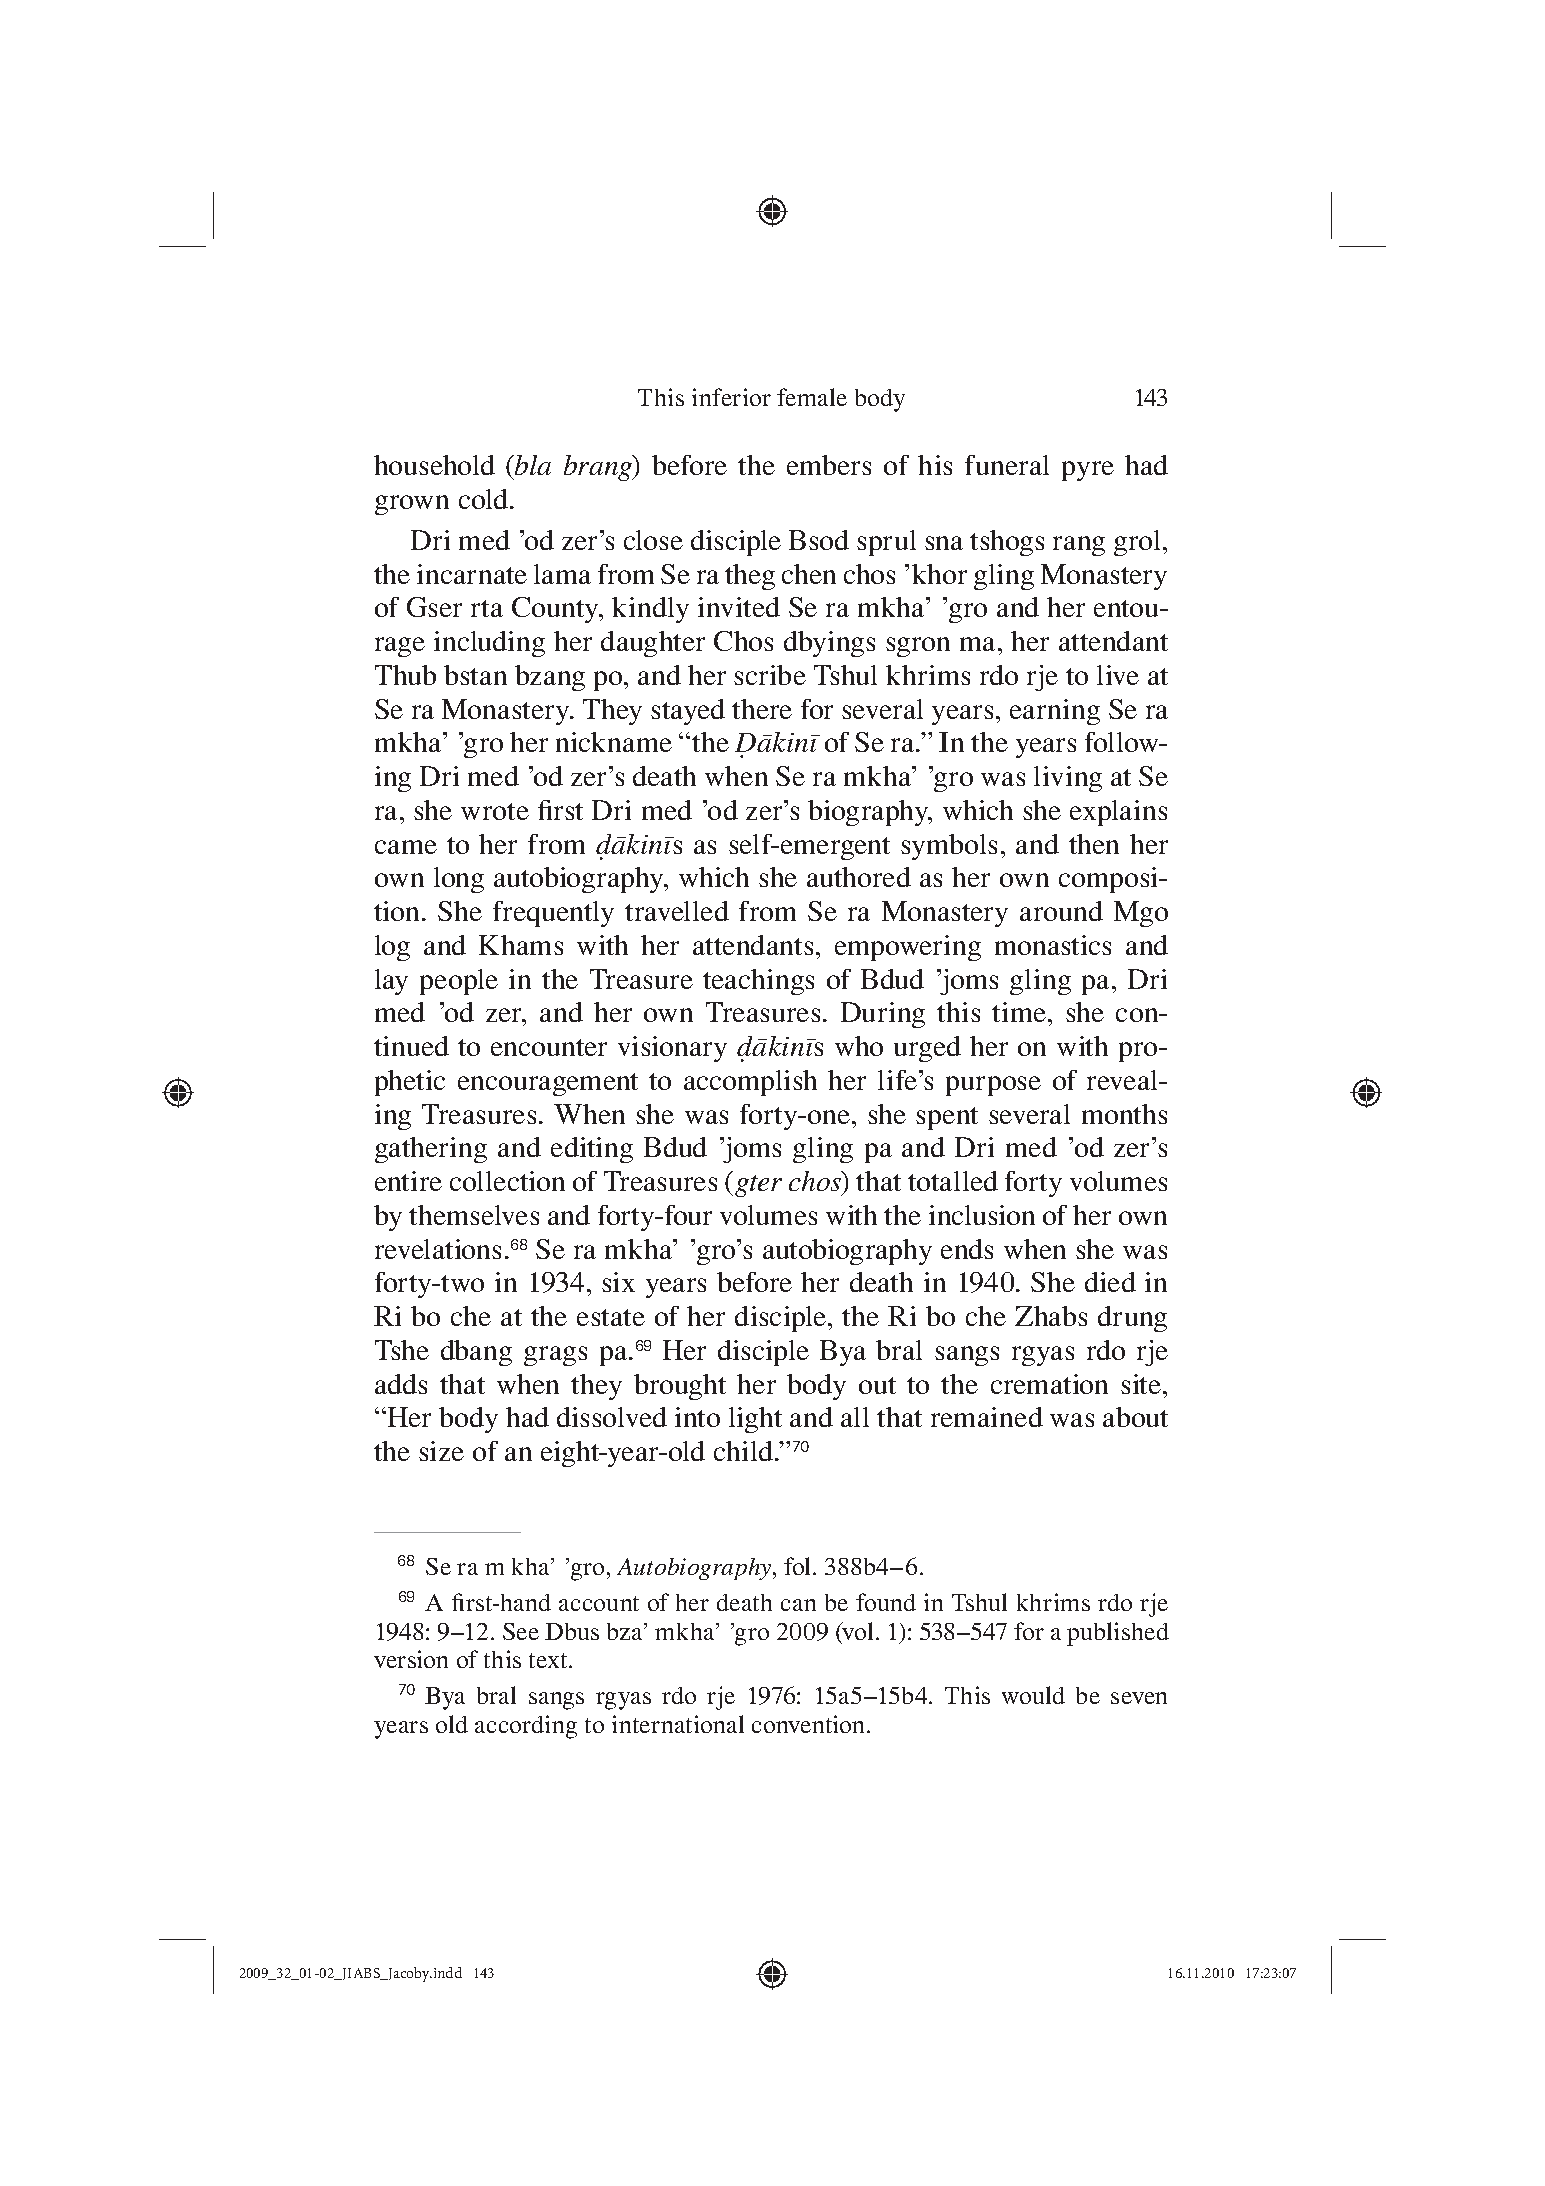  I want to click on authored, so click(859, 877).
